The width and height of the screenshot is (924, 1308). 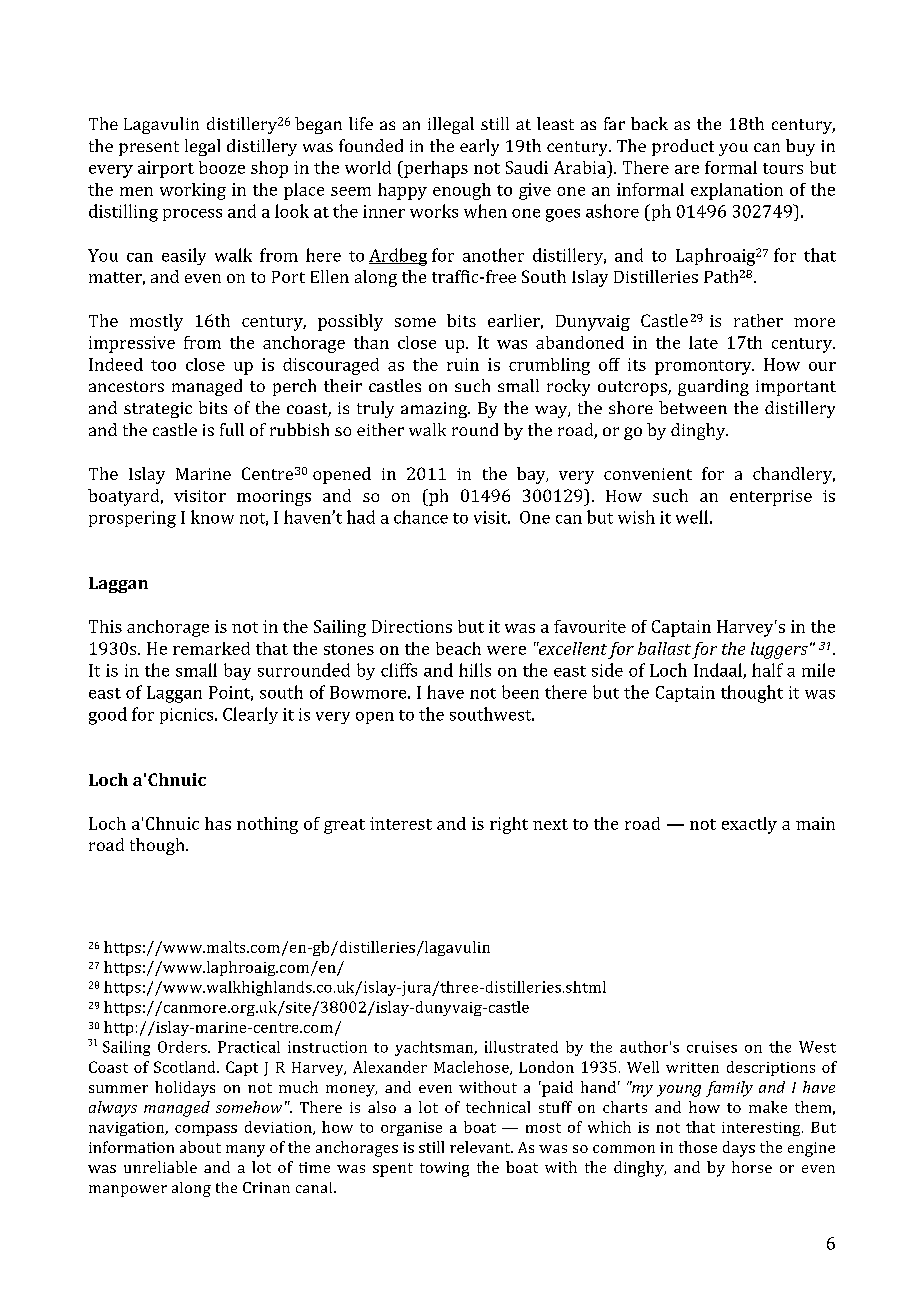 What do you see at coordinates (767, 670) in the screenshot?
I see `half` at bounding box center [767, 670].
